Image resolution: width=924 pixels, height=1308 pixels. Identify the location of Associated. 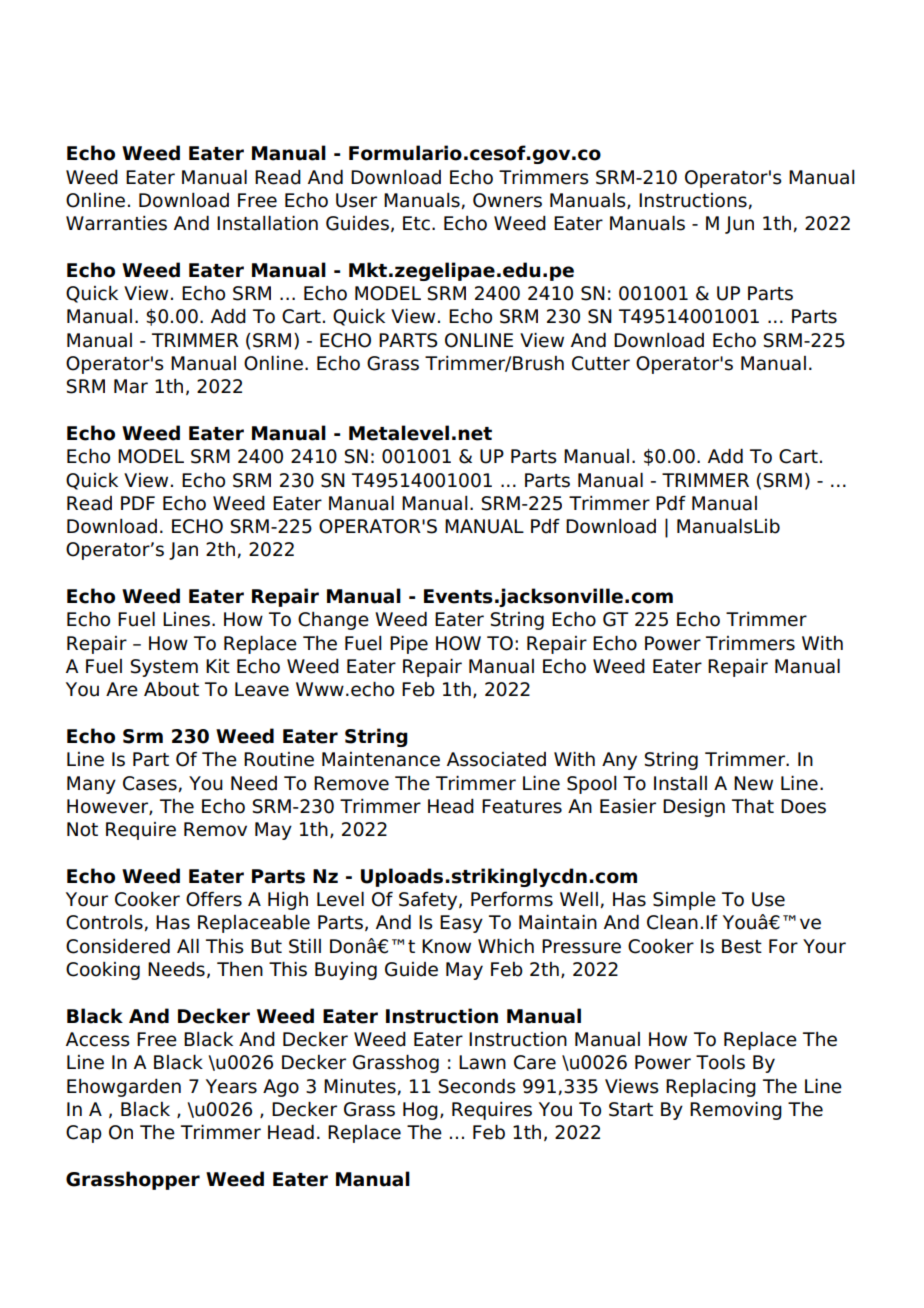
(496, 759).
